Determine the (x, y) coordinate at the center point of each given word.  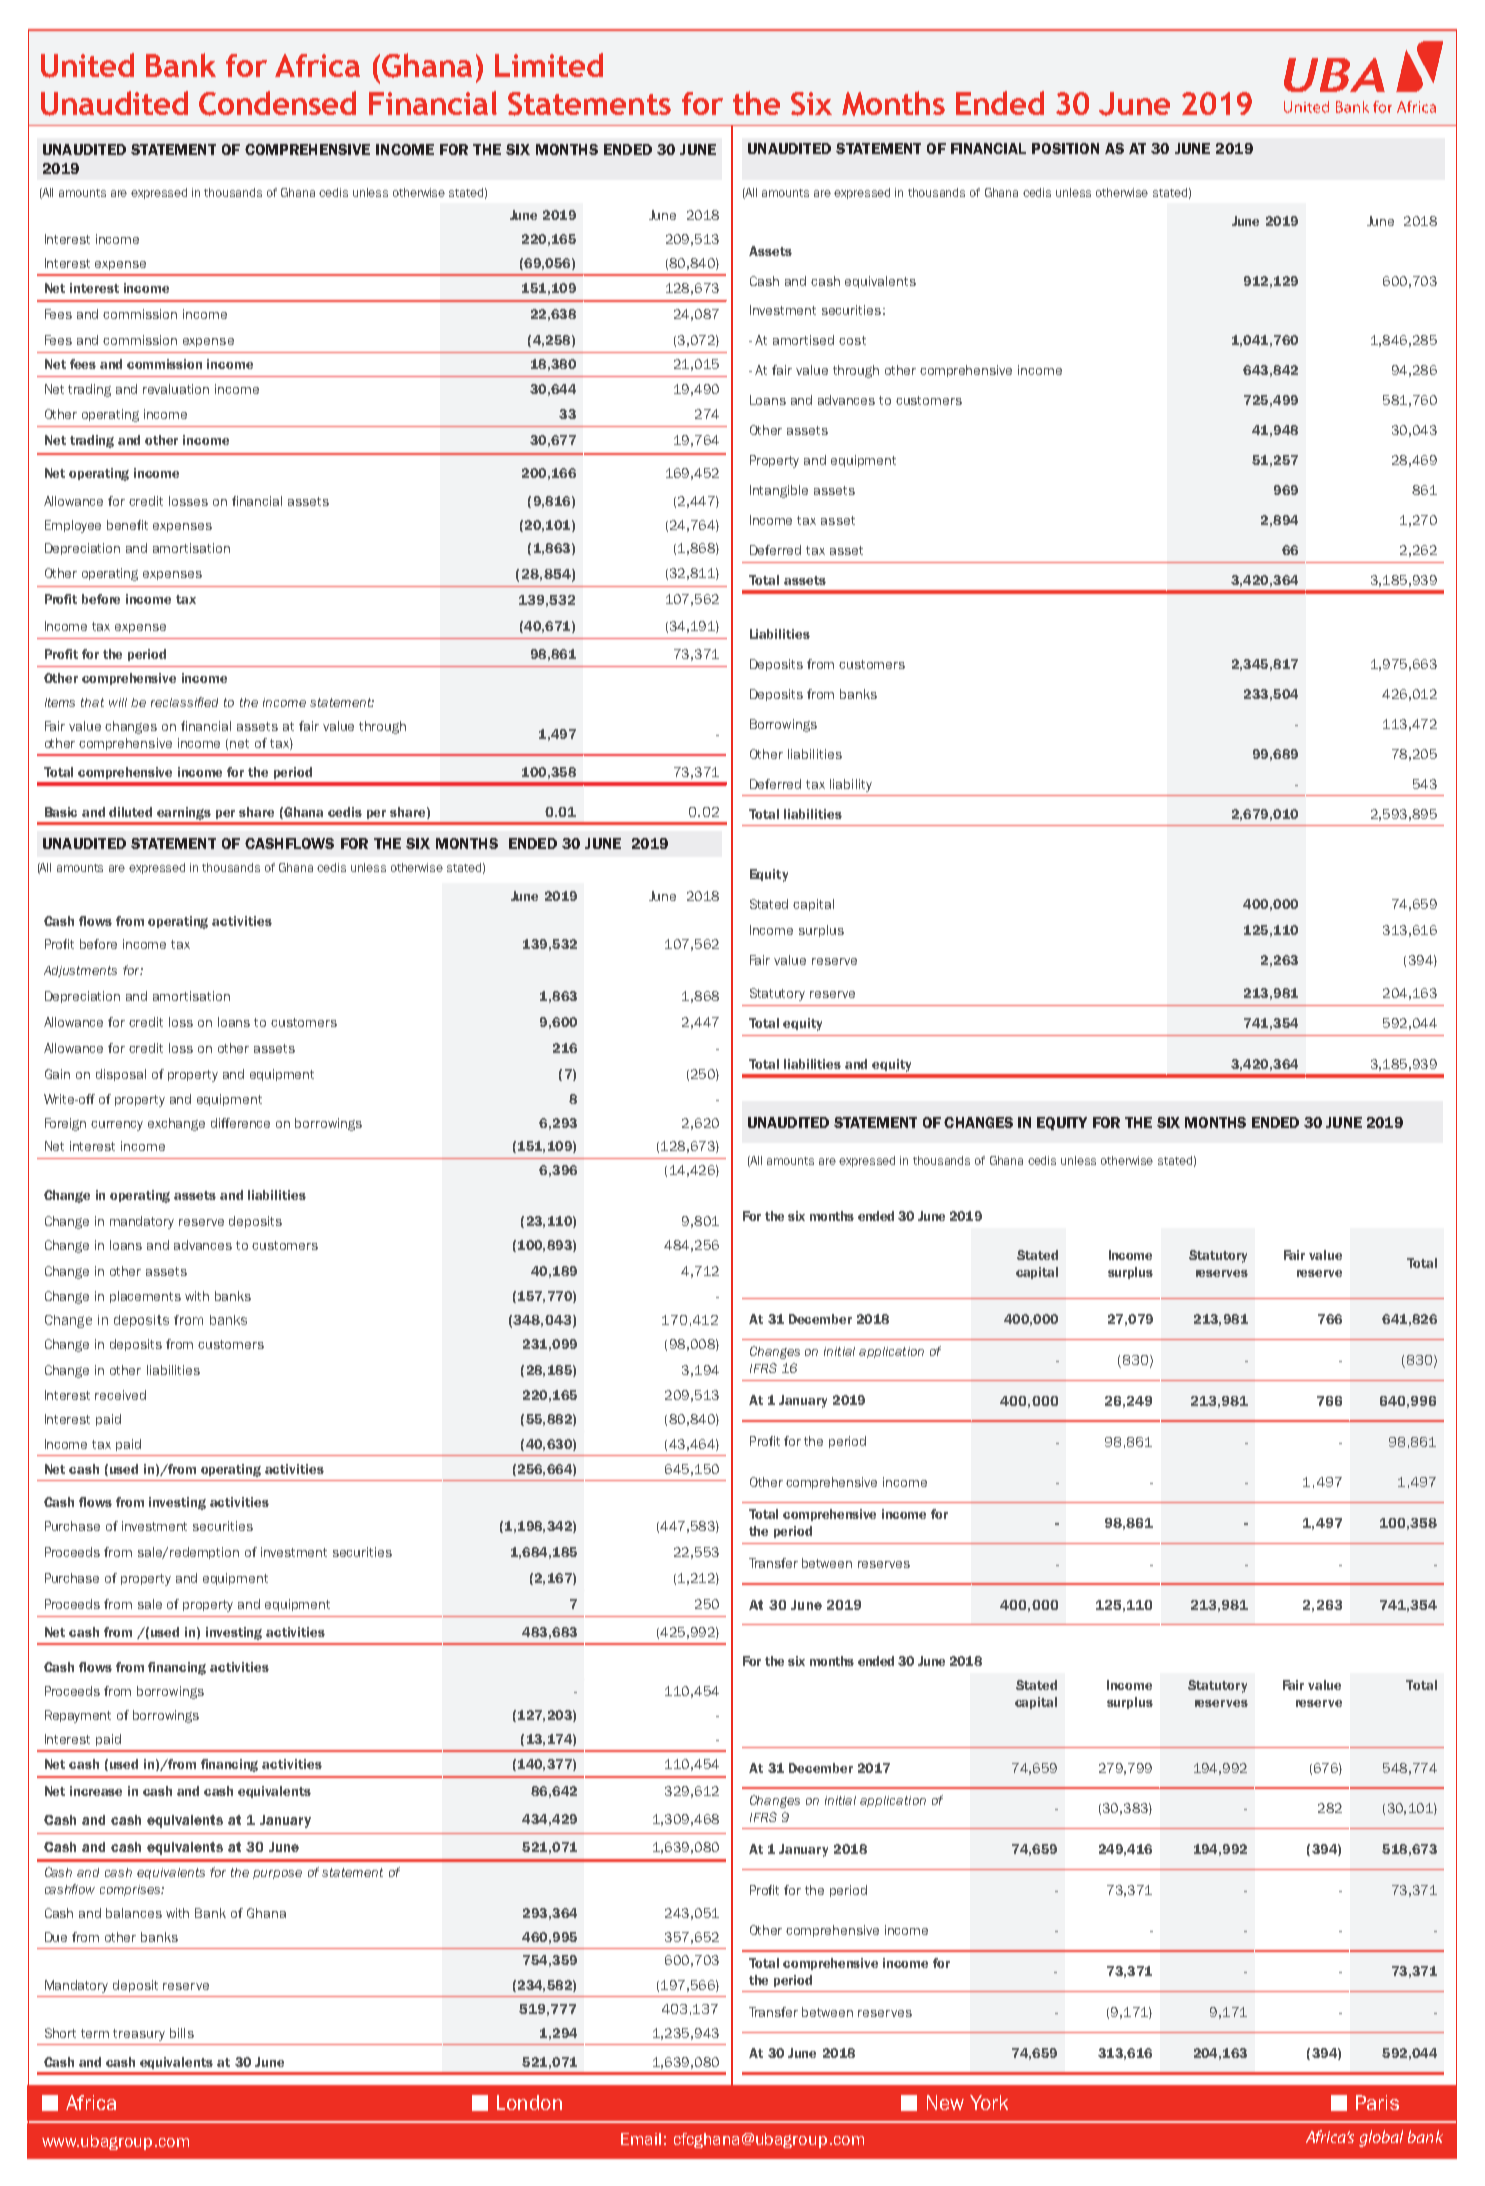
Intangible (779, 491)
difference (240, 1123)
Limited (549, 65)
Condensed (277, 103)
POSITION (1065, 148)
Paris (1377, 2102)
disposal (121, 1075)
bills (182, 2033)
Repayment (78, 1716)
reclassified (184, 702)
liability (851, 785)
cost (852, 340)
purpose (277, 1874)
